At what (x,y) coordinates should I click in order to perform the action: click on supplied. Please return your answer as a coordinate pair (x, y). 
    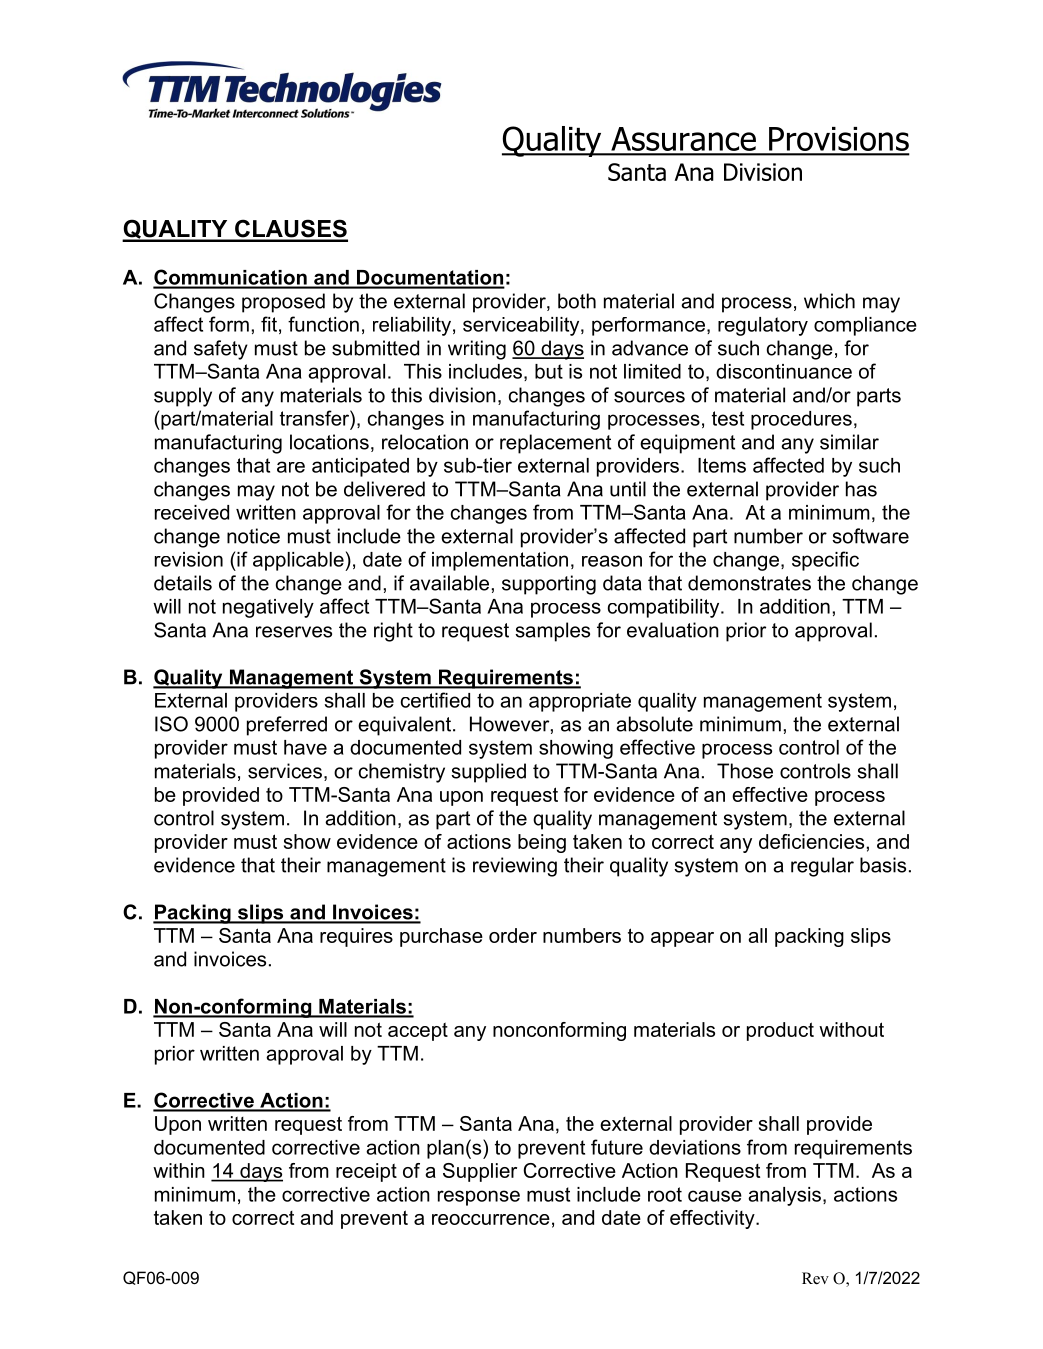
    Looking at the image, I should click on (488, 773).
